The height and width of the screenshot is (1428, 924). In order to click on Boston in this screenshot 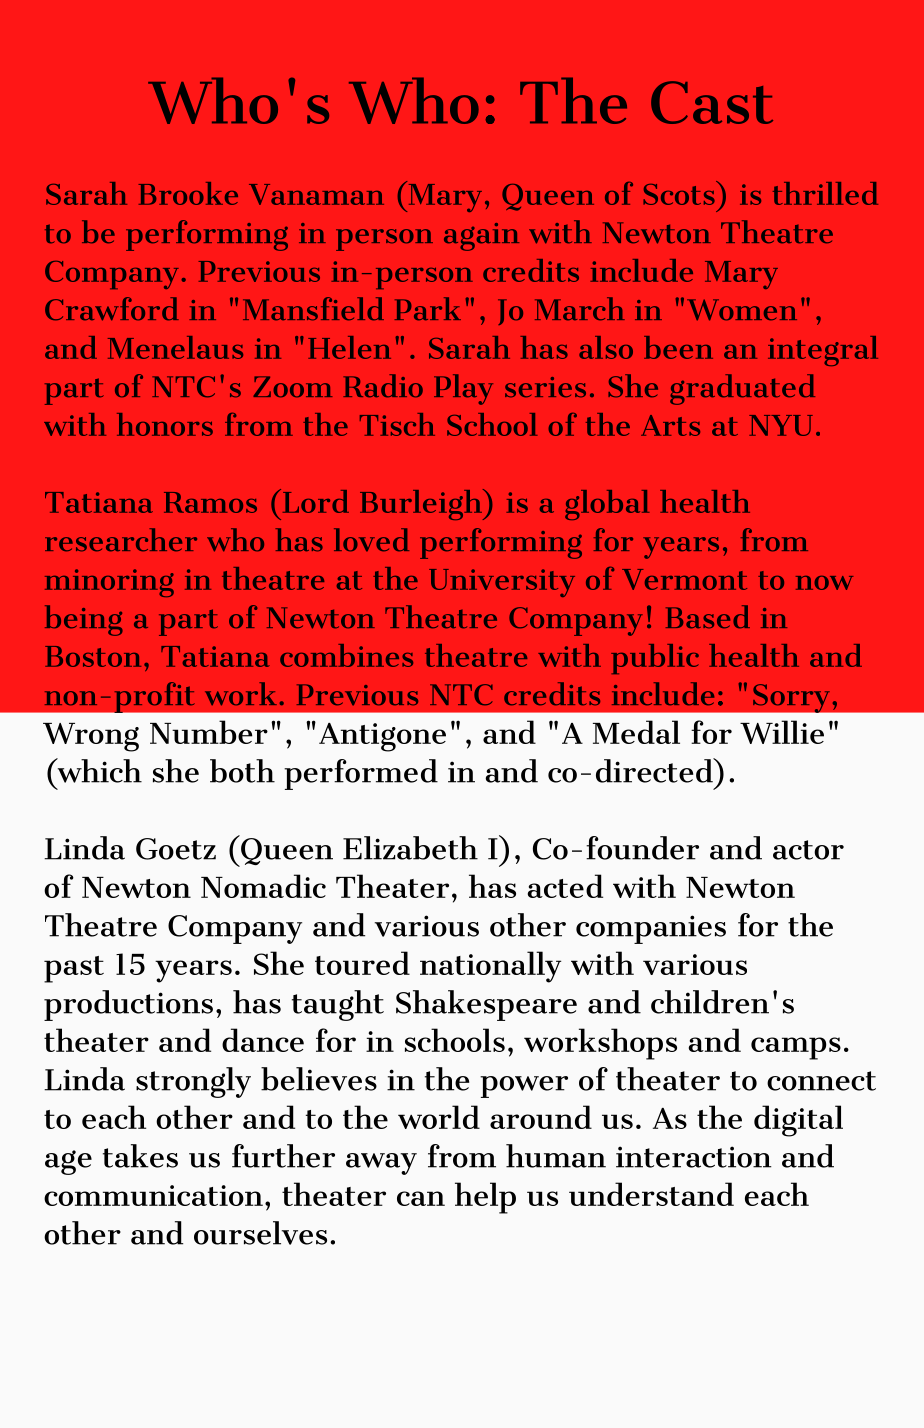, I will do `click(93, 656)`.
